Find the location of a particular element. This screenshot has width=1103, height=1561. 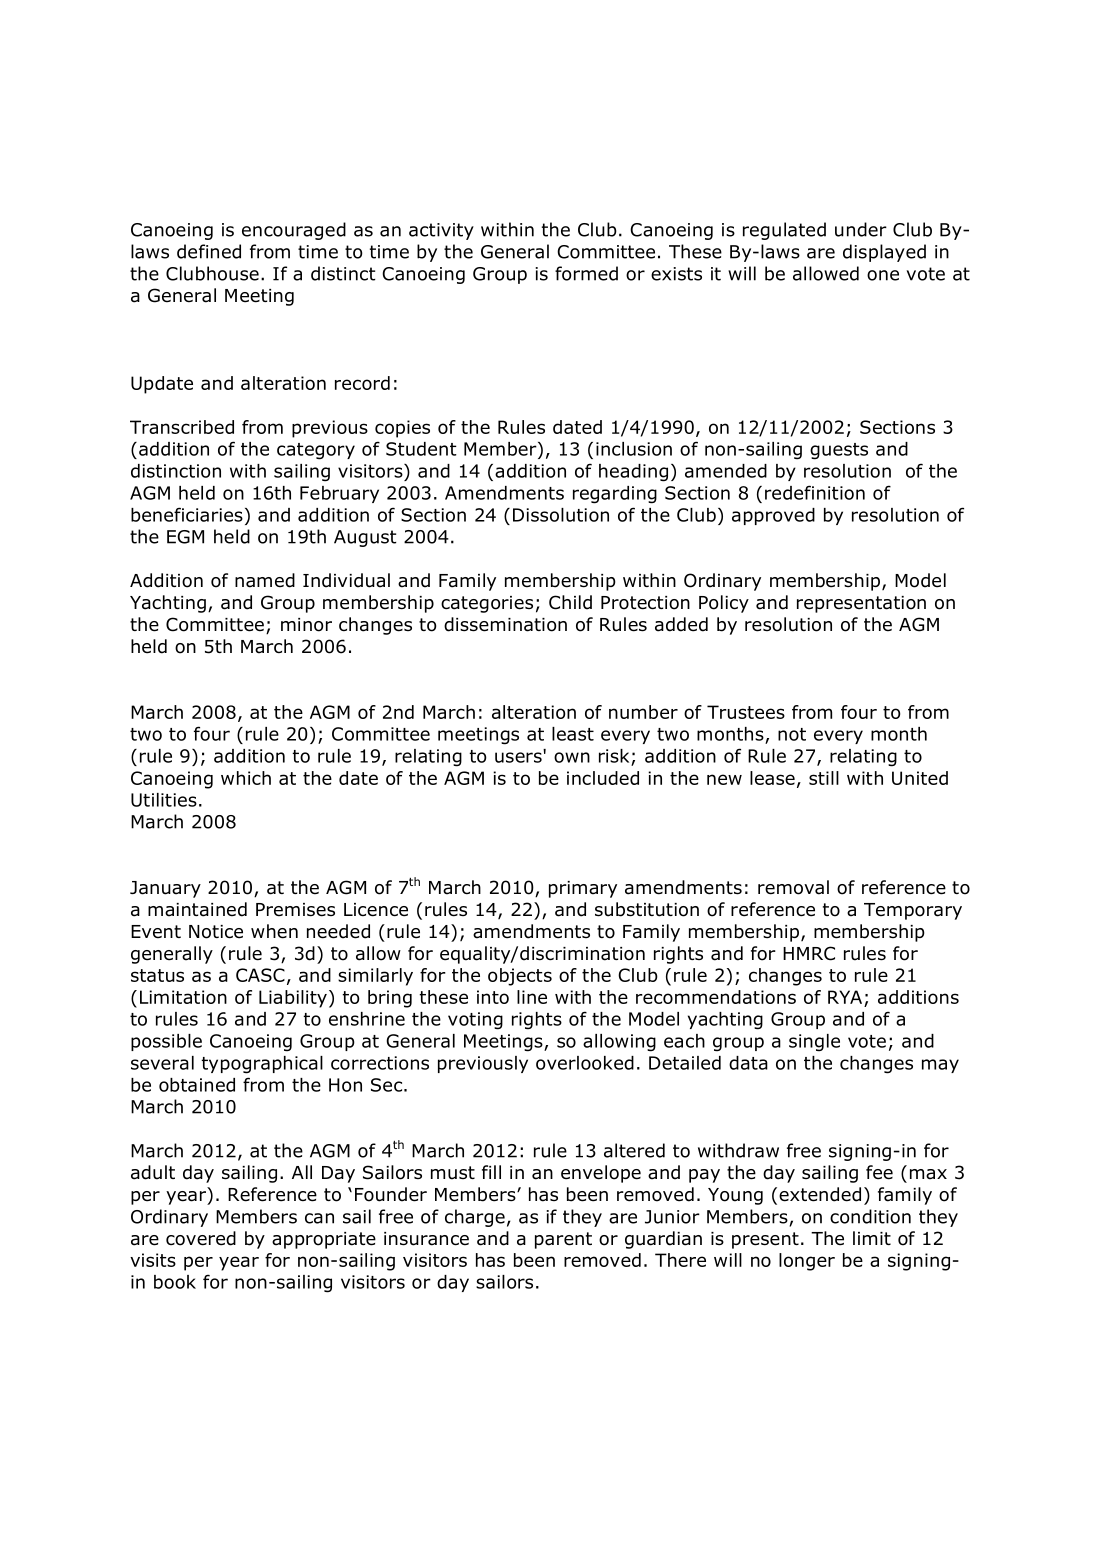

displayed is located at coordinates (884, 253).
